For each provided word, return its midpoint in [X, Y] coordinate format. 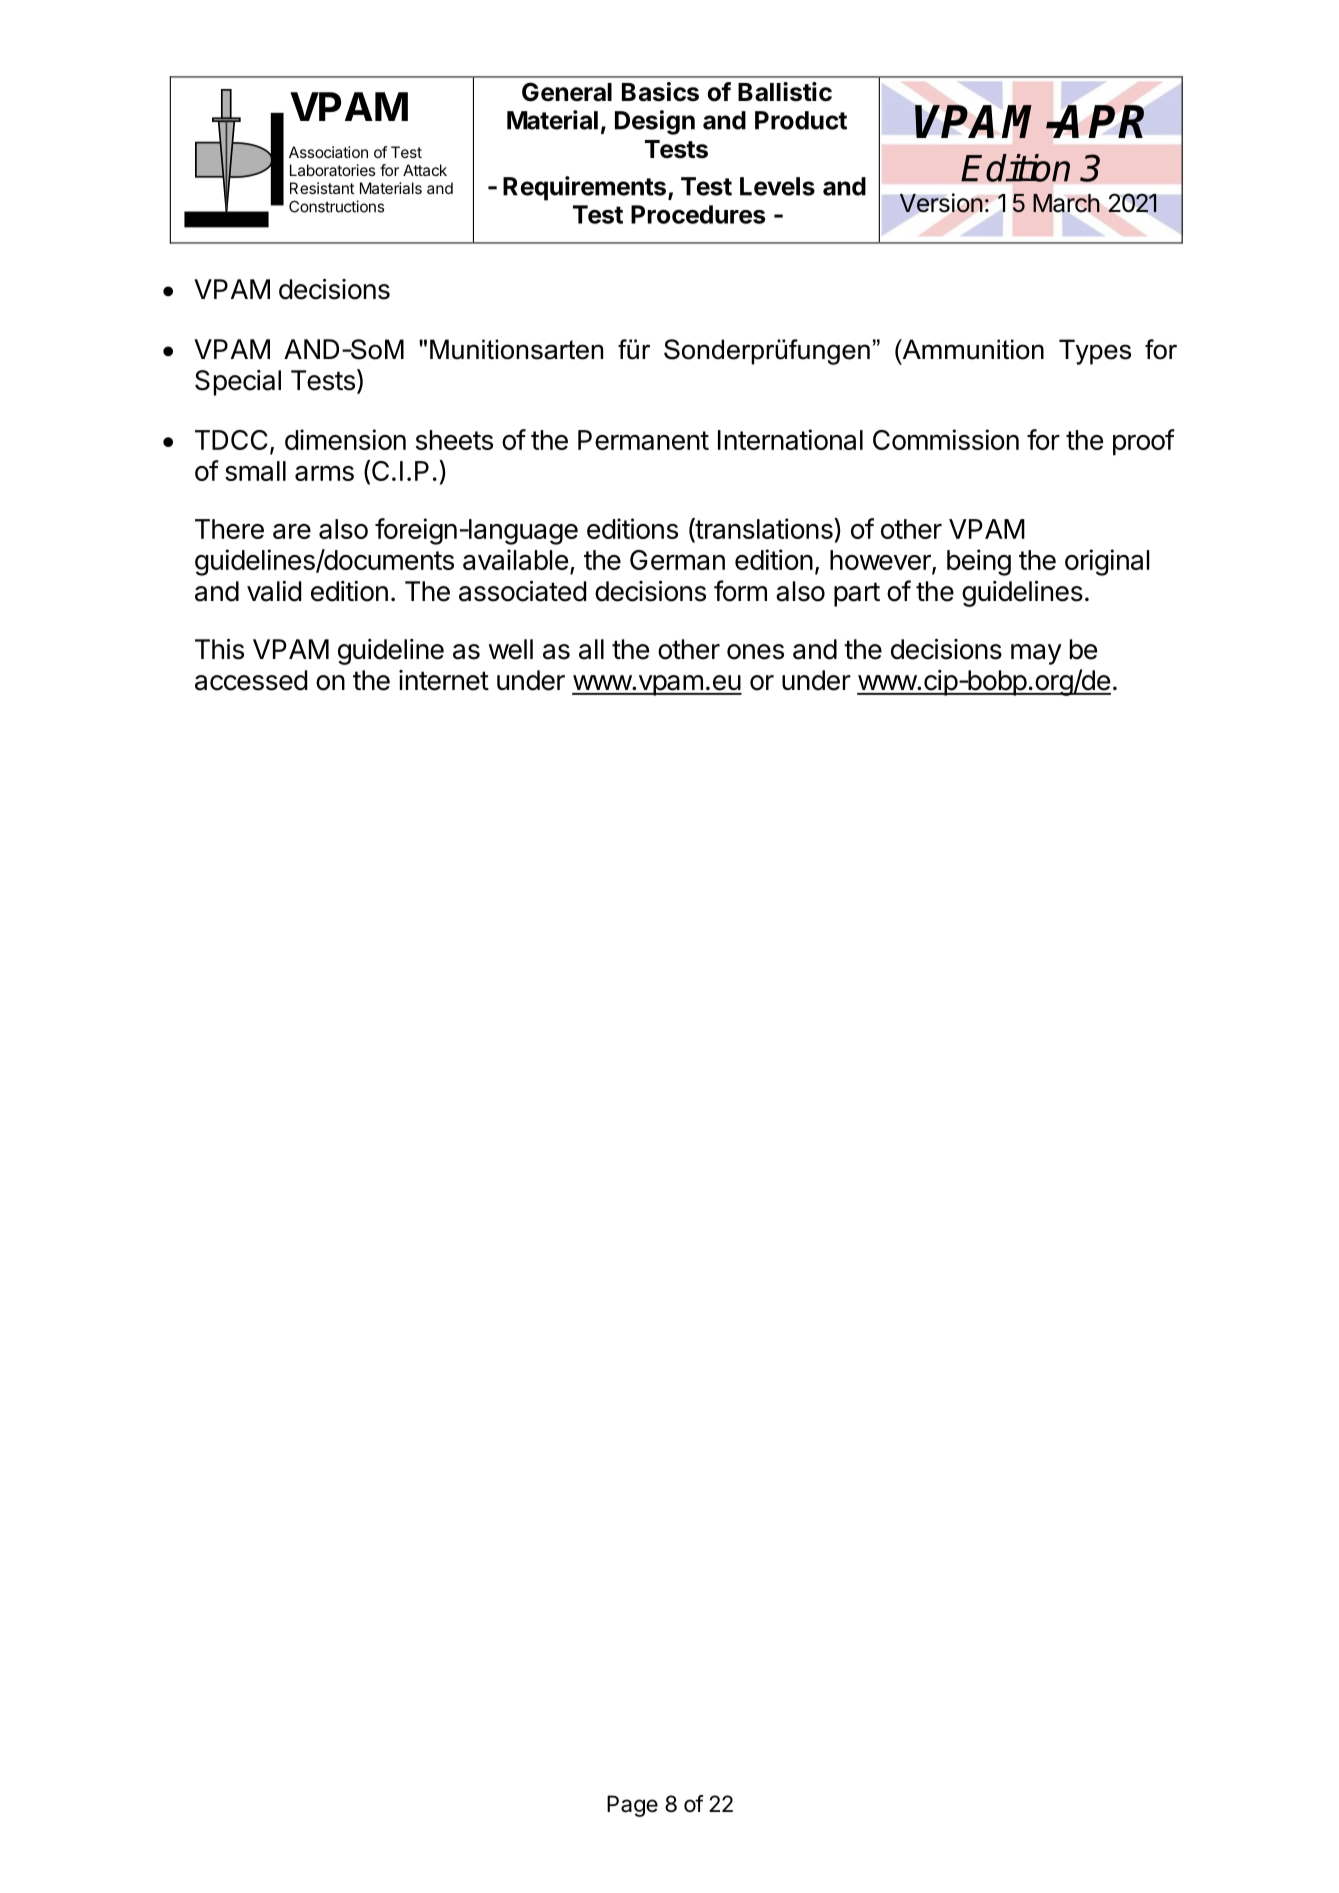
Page [632, 1806]
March [1066, 203]
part [857, 594]
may [1036, 654]
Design [655, 122]
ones [755, 652]
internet [444, 680]
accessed [251, 680]
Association [328, 152]
